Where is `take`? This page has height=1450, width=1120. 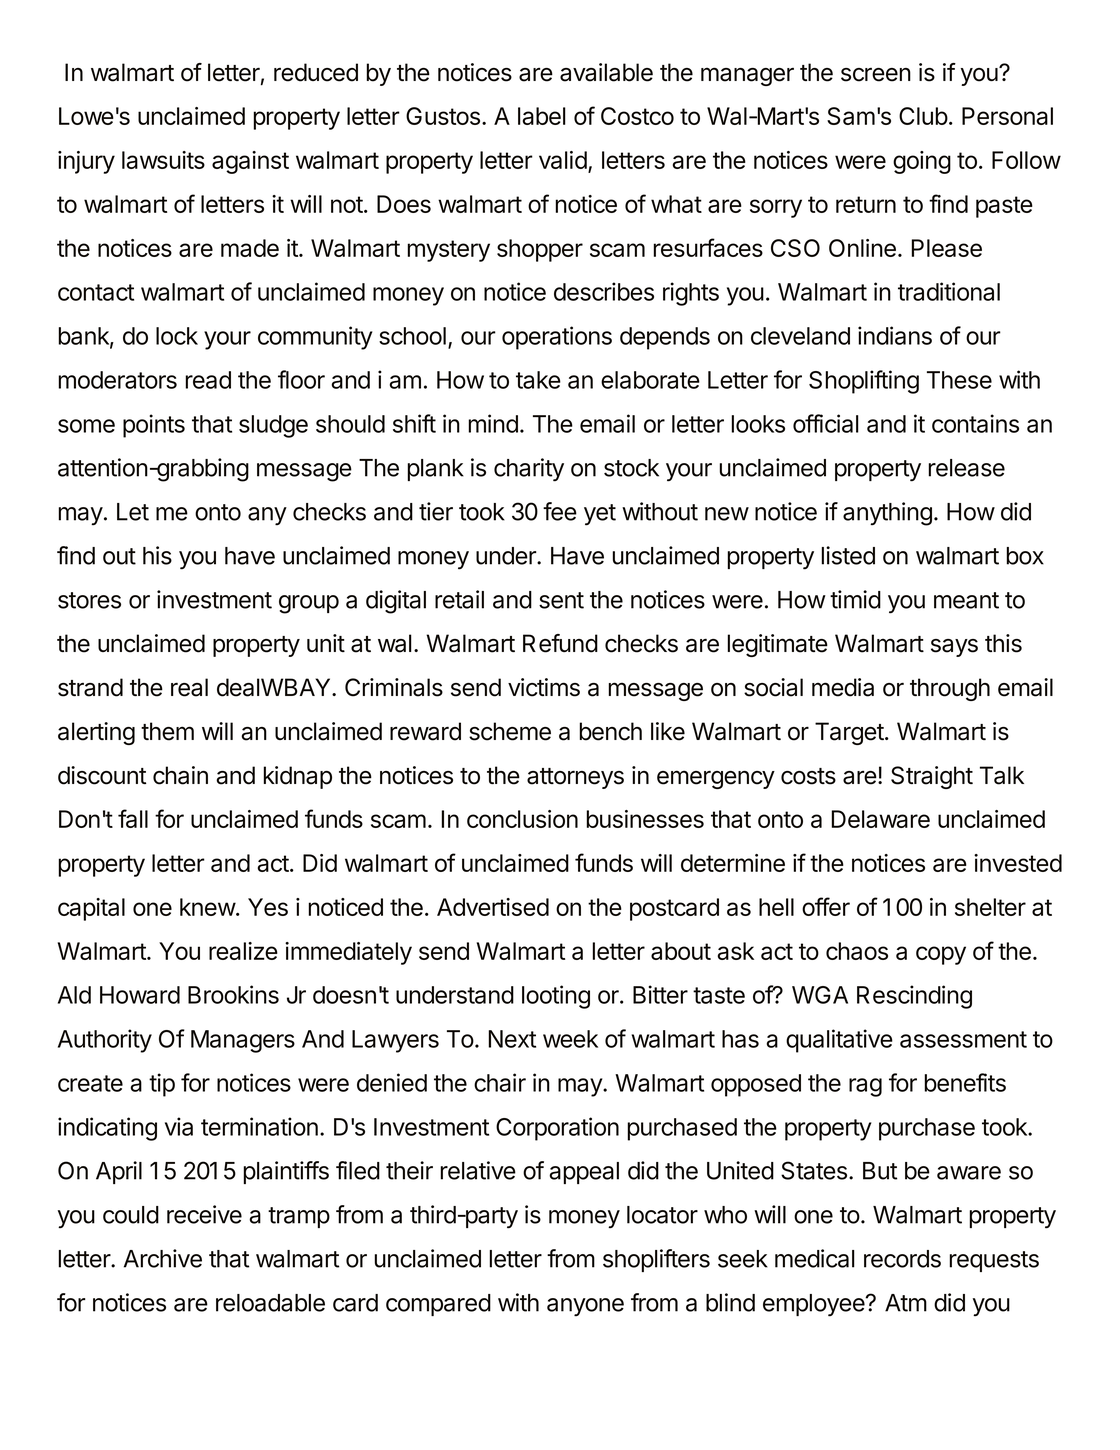 take is located at coordinates (538, 380).
